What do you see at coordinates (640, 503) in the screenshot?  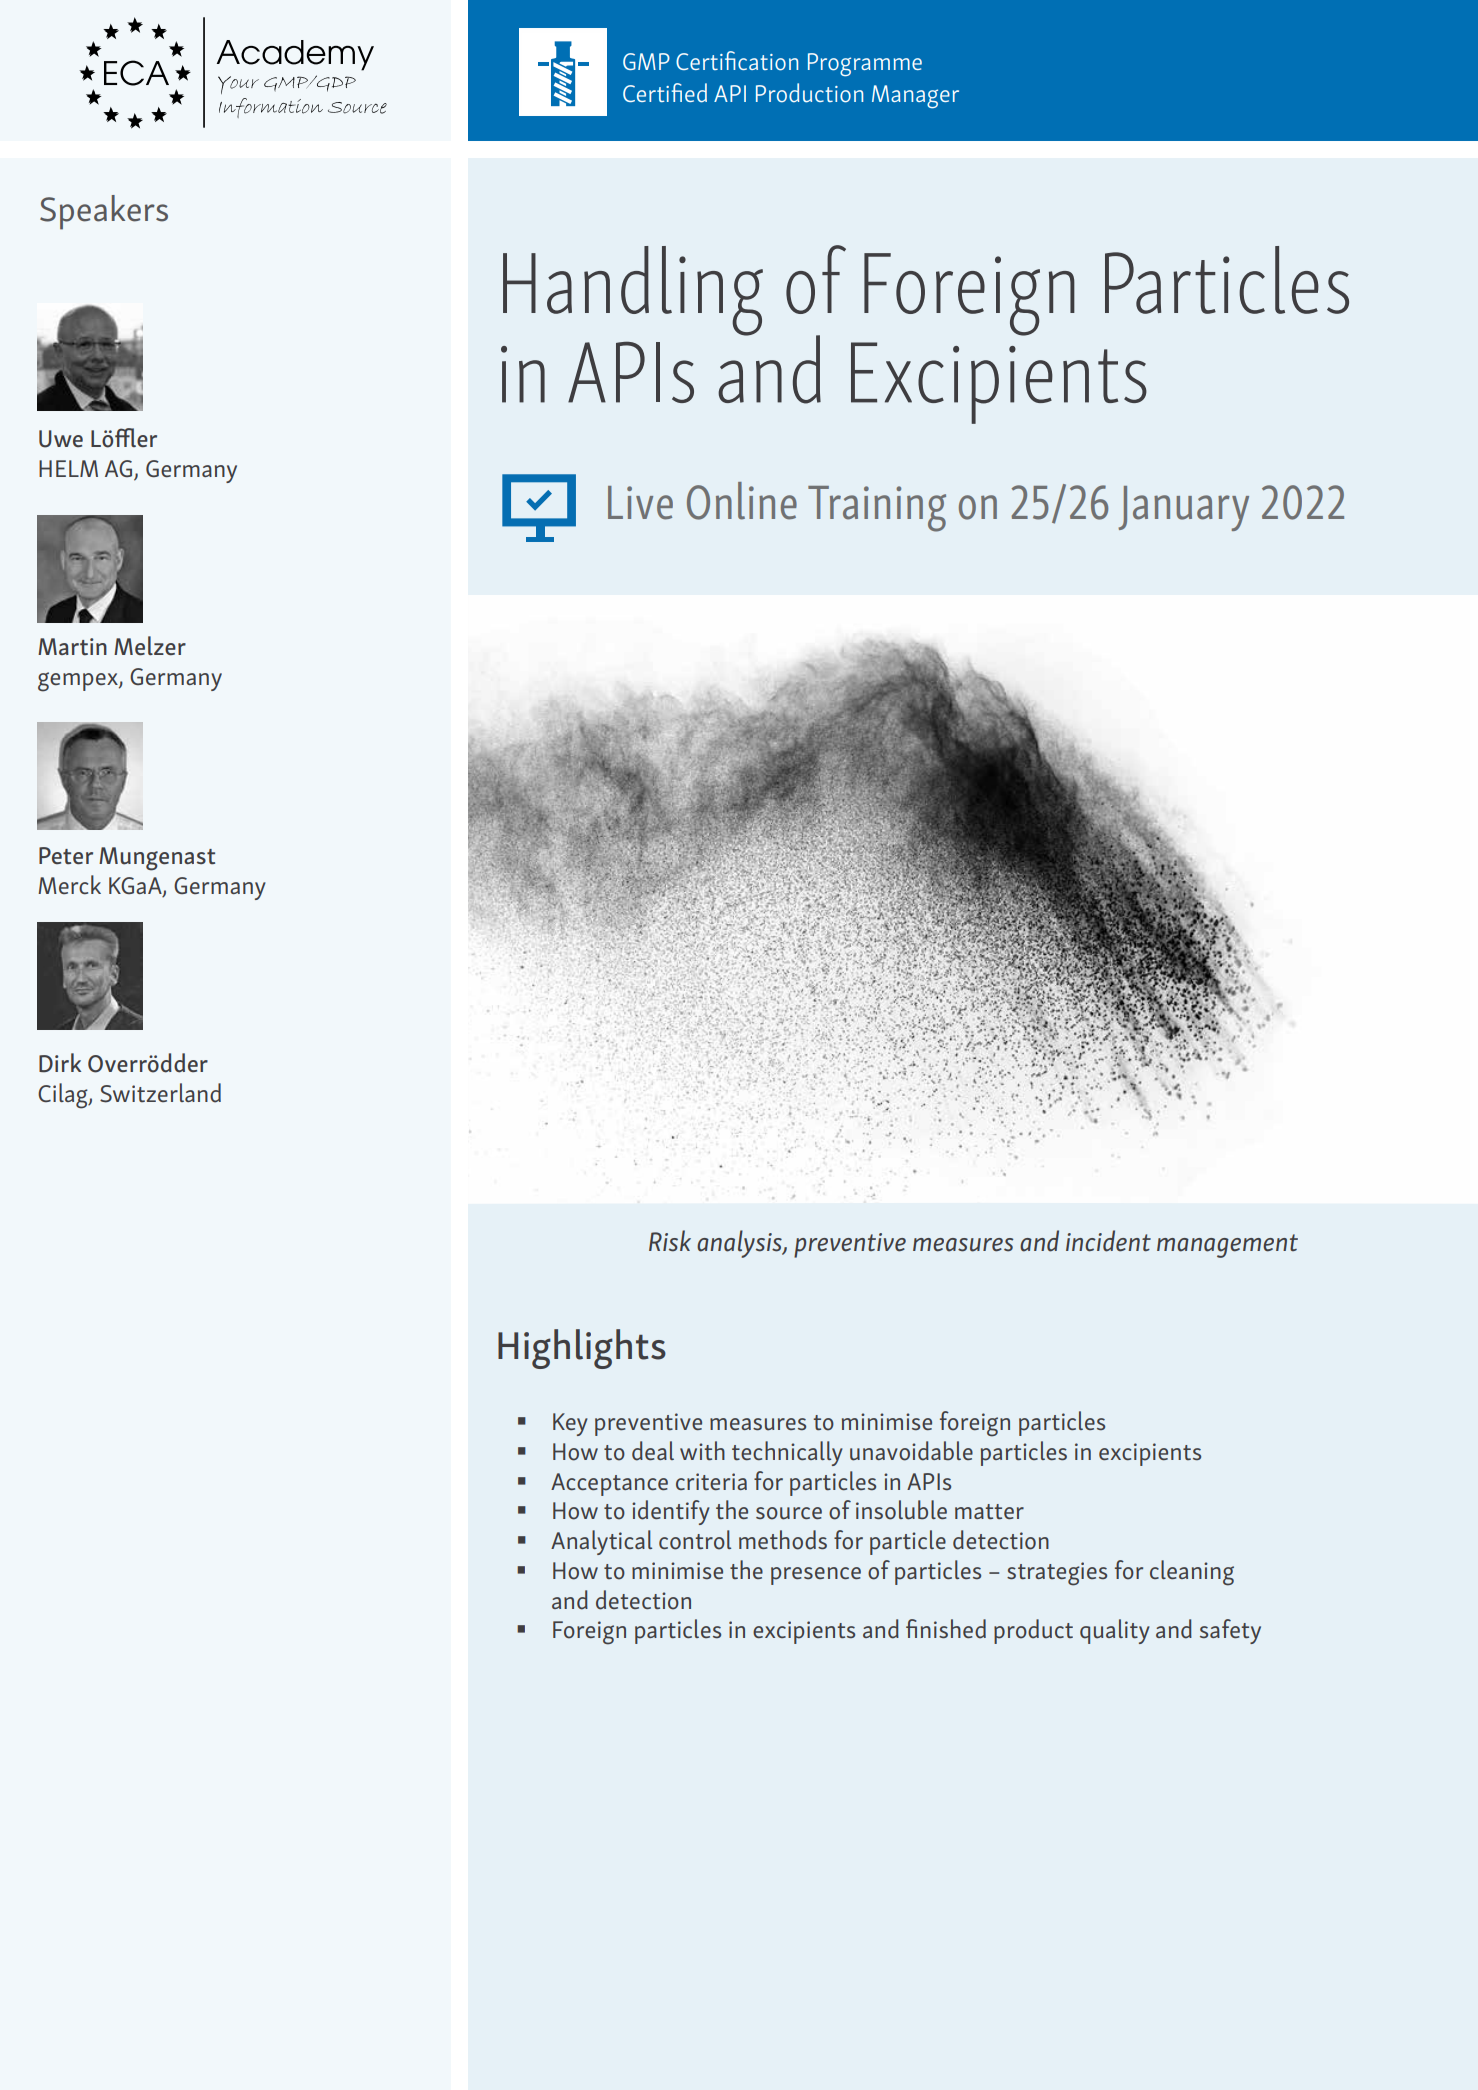 I see `Live` at bounding box center [640, 503].
